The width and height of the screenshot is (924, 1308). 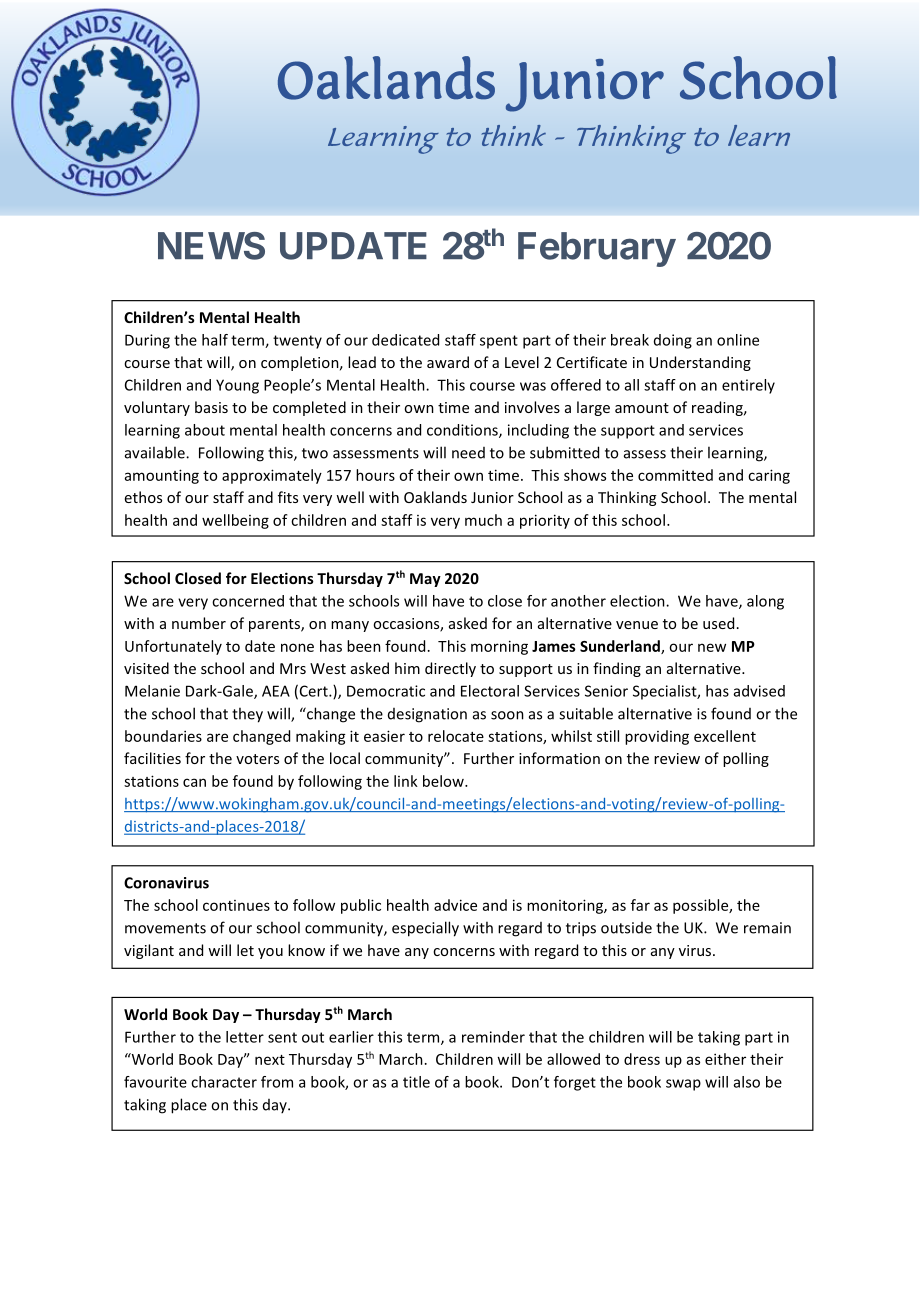 I want to click on continues, so click(x=236, y=905).
